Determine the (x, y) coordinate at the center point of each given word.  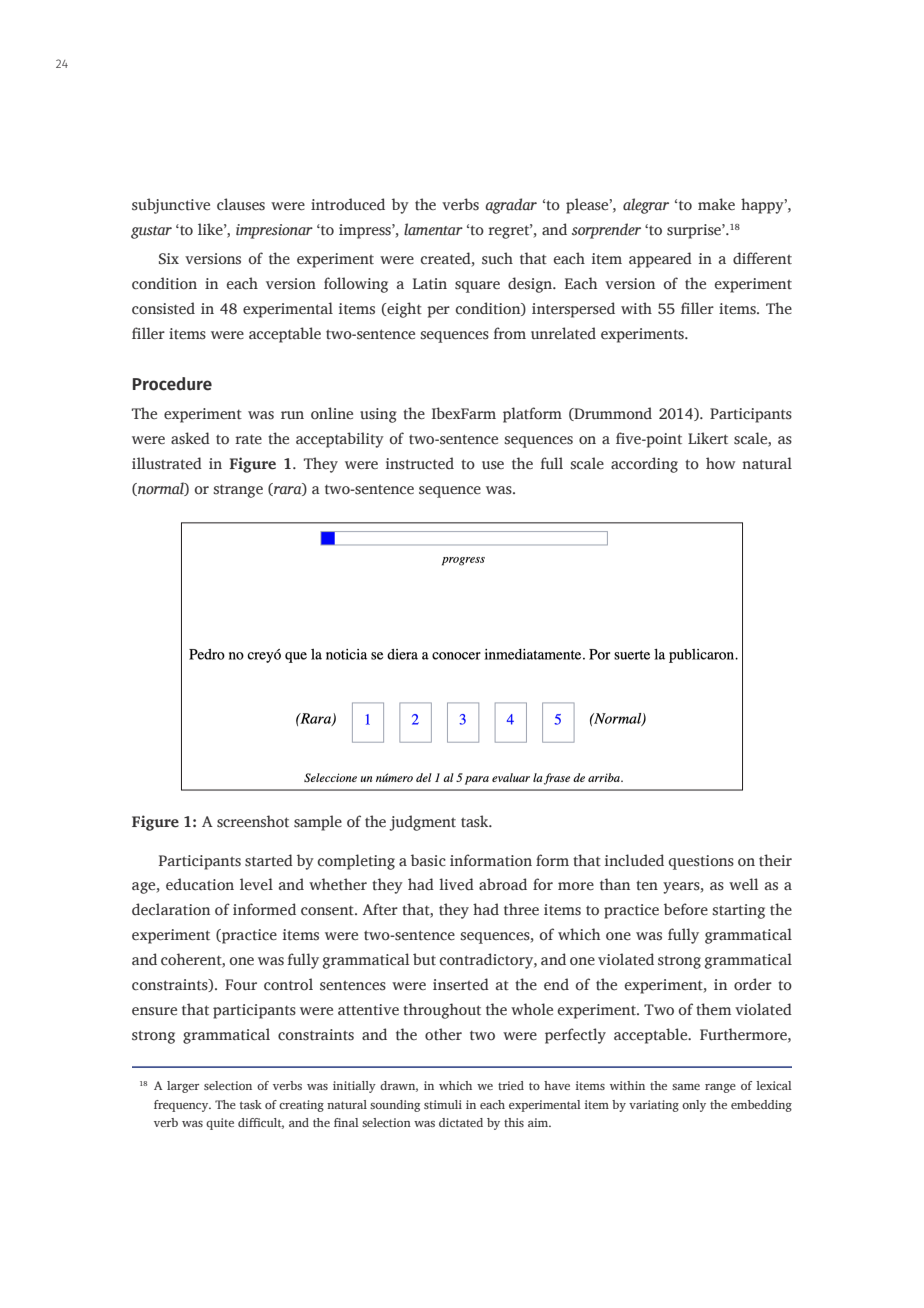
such (497, 258)
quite (220, 1124)
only (694, 1106)
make (716, 204)
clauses (241, 204)
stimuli (443, 1104)
